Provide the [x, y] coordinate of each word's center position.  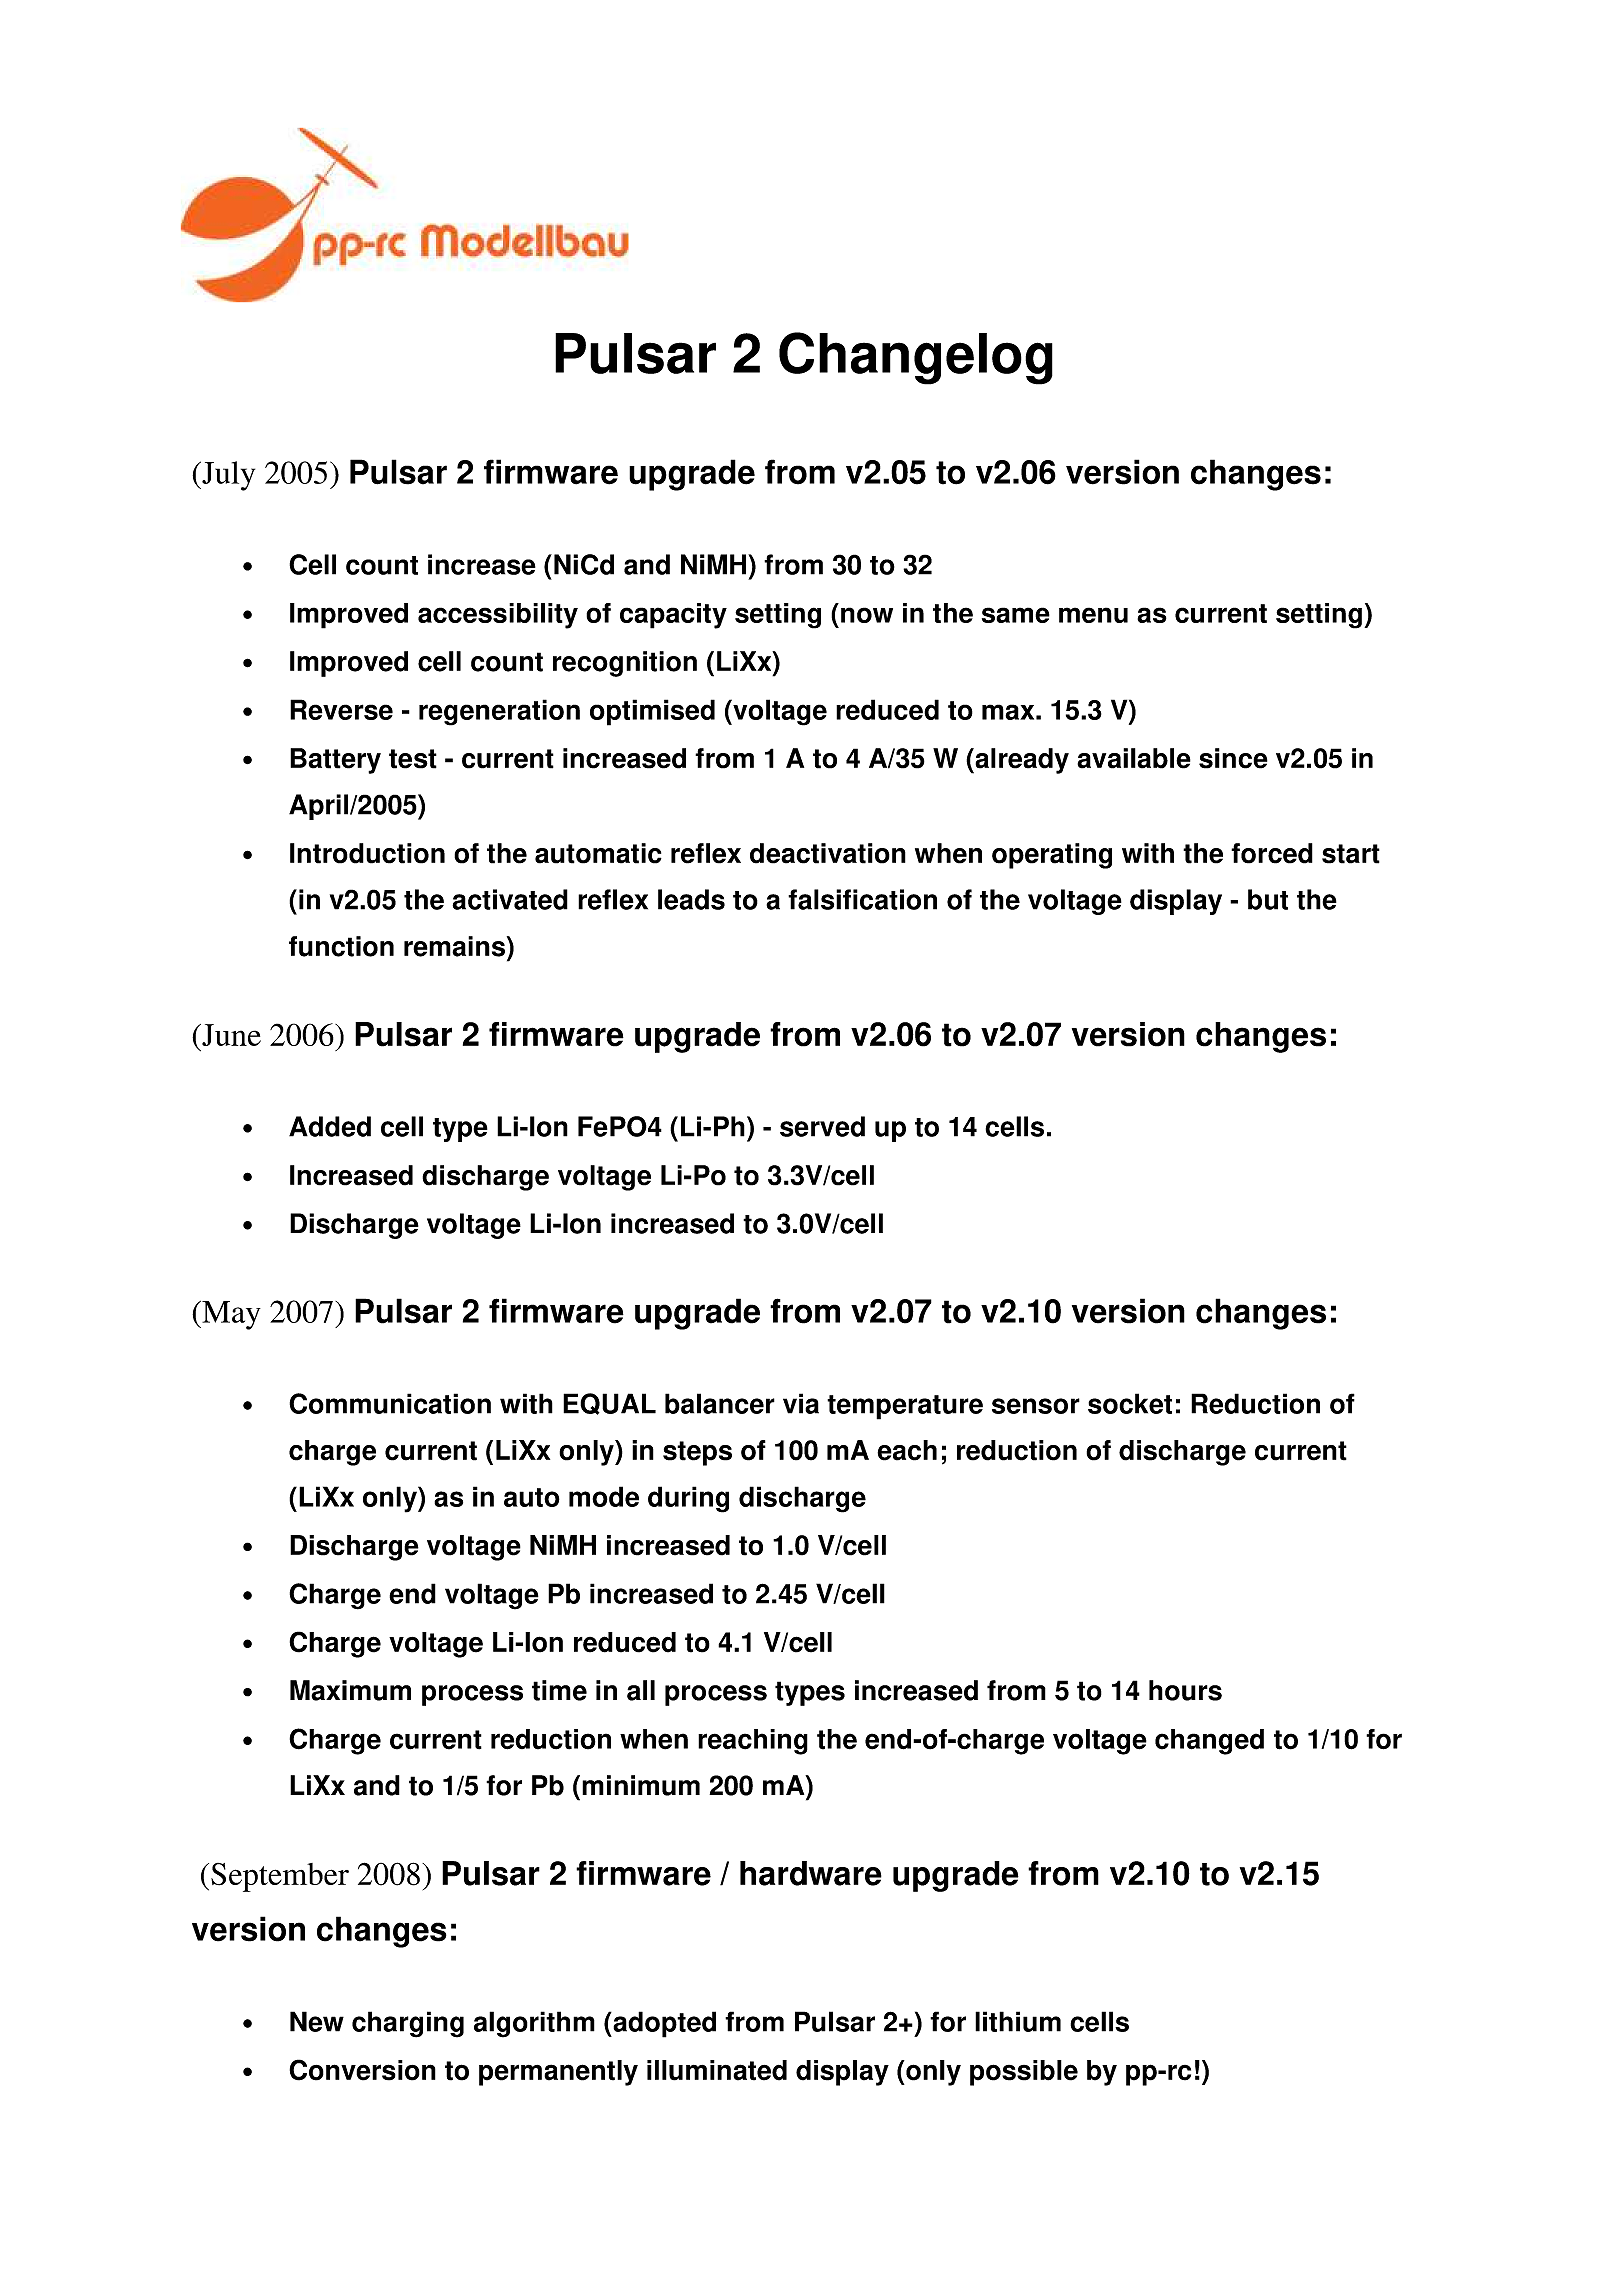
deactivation [828, 853]
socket [1130, 1403]
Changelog [916, 358]
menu [1093, 615]
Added [330, 1126]
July [227, 476]
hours [1185, 1690]
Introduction [367, 853]
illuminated [717, 2070]
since [1233, 758]
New [317, 2021]
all [641, 1690]
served [822, 1126]
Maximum [350, 1690]
